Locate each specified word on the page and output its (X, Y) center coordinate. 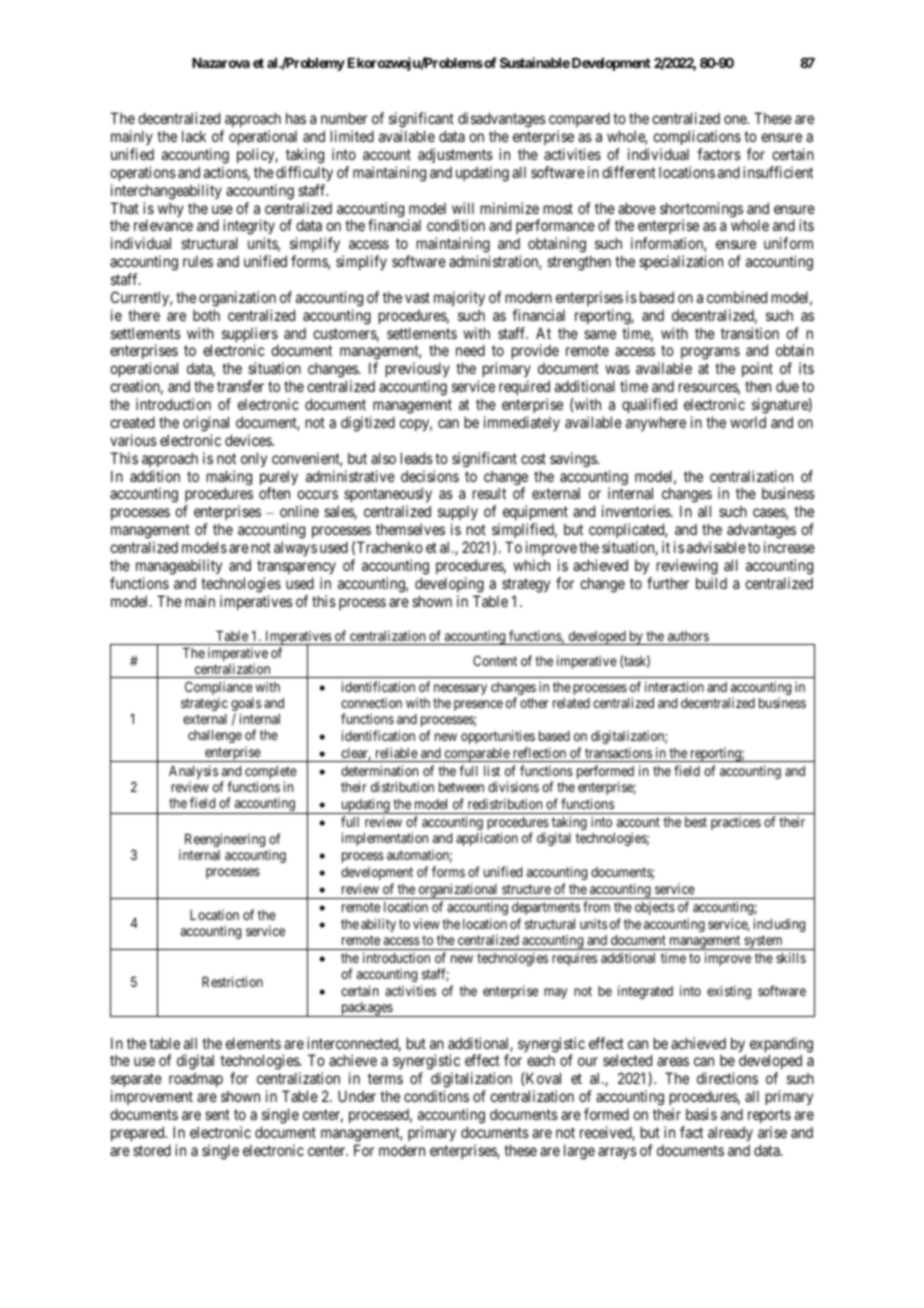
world (748, 422)
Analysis (193, 773)
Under (357, 1096)
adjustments (455, 155)
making (229, 479)
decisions (430, 476)
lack (194, 136)
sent (217, 1114)
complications (697, 137)
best (696, 822)
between (461, 787)
